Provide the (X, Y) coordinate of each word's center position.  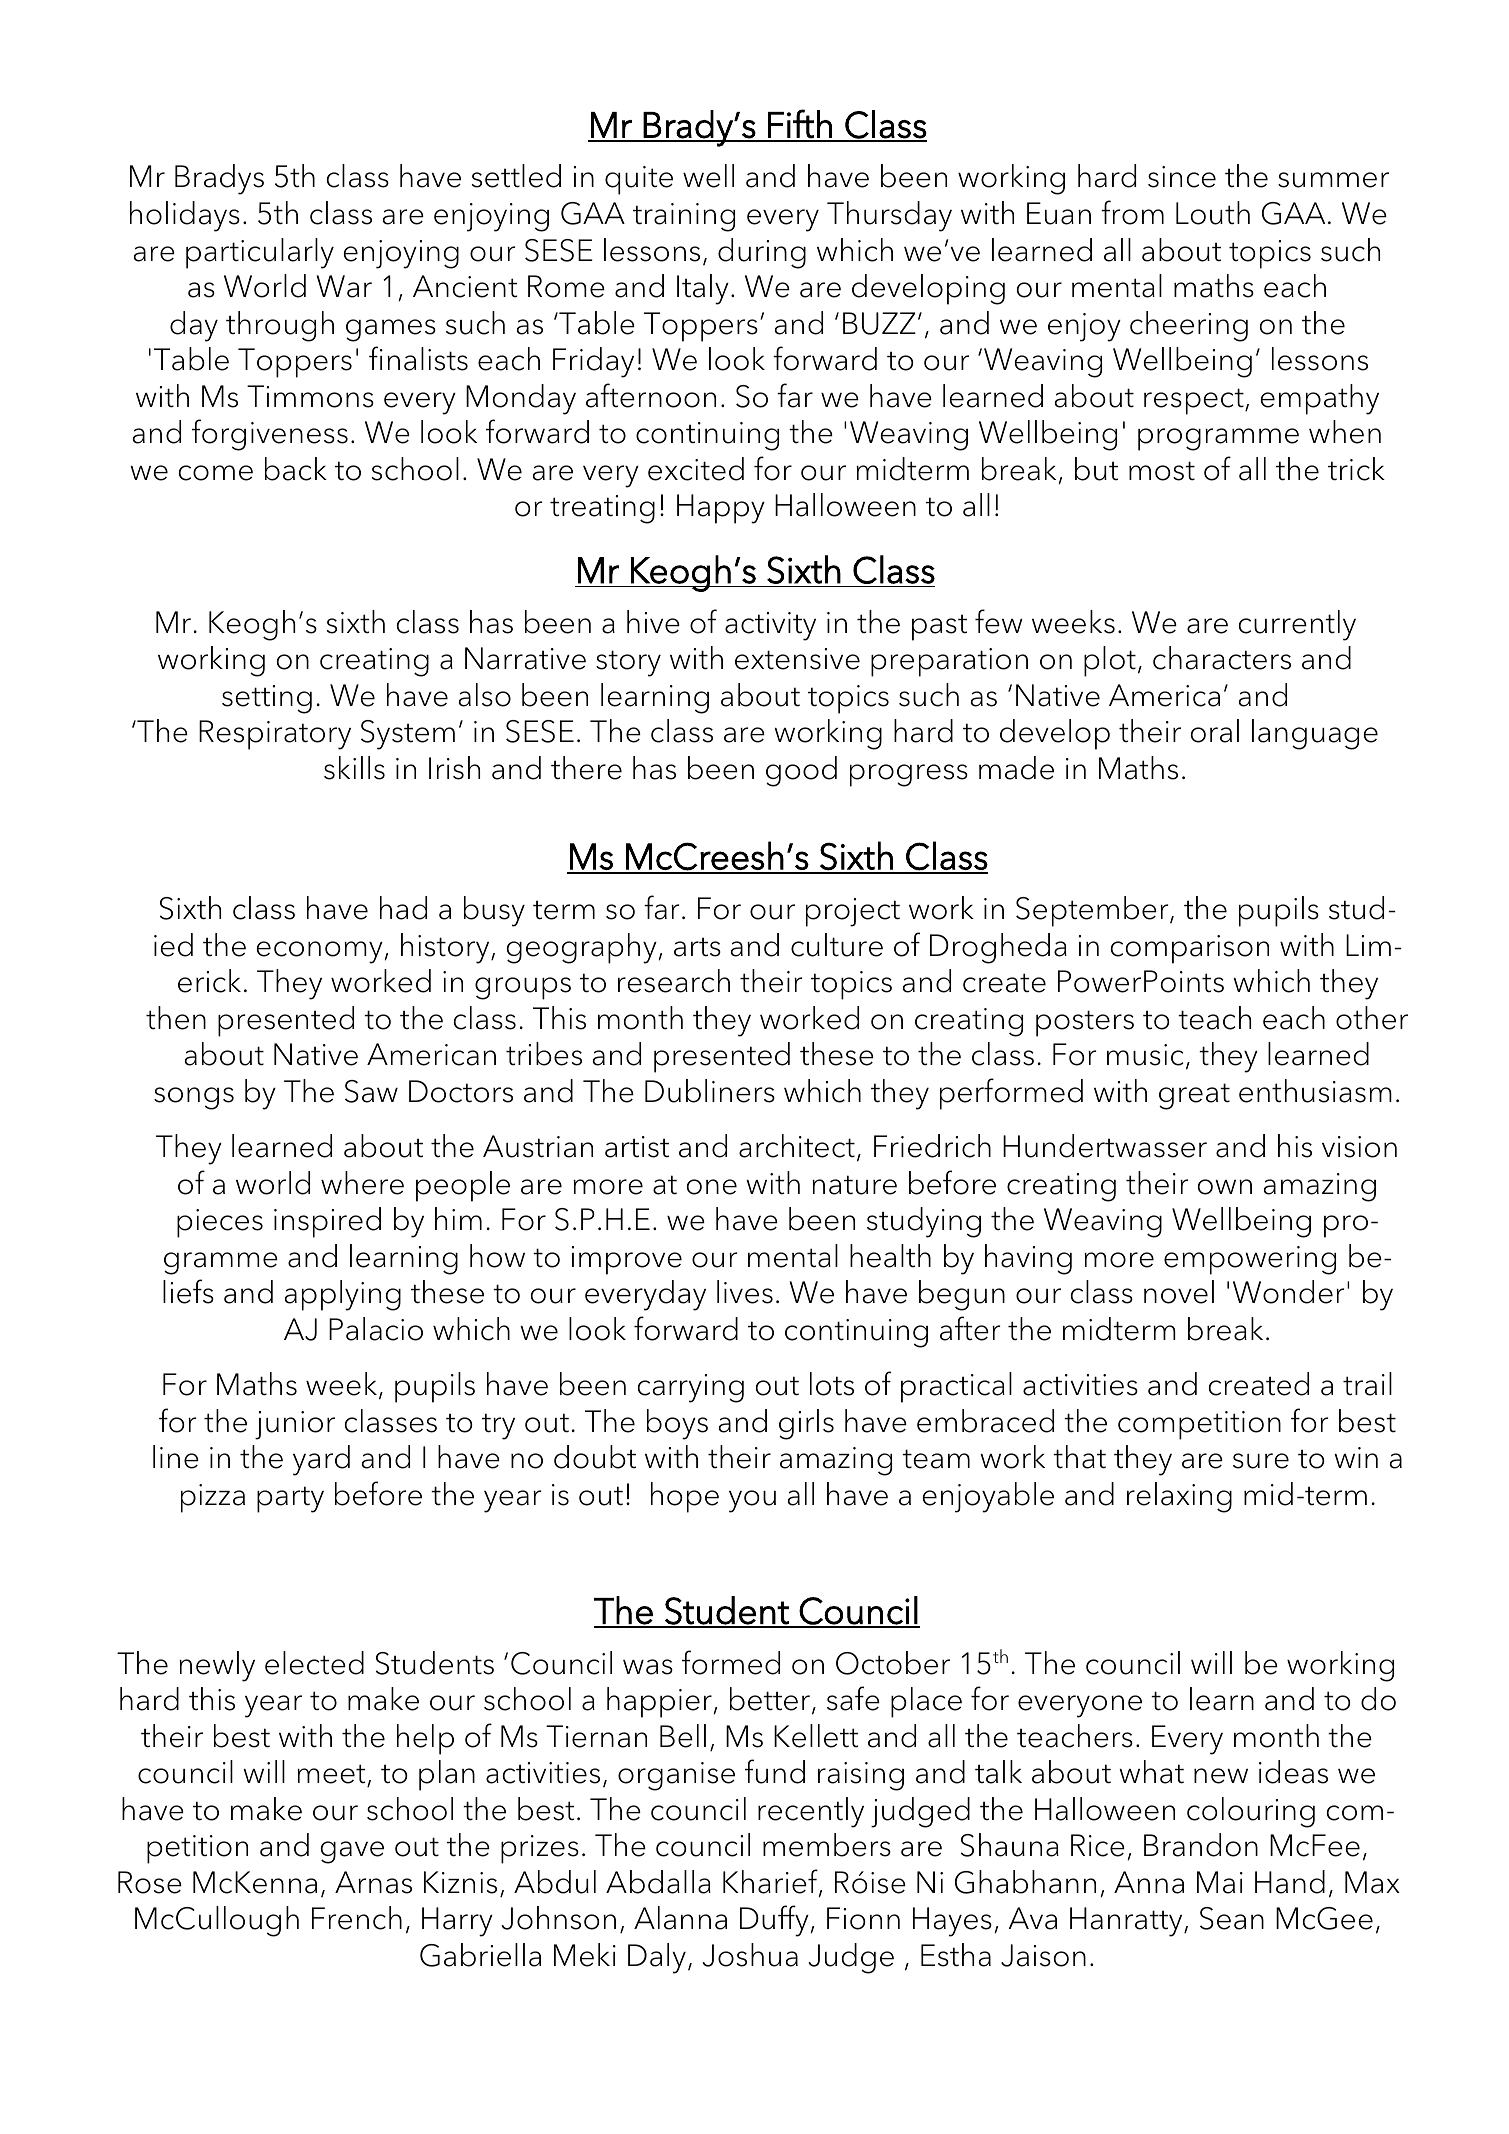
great (1194, 1096)
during (762, 253)
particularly (260, 253)
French (357, 1918)
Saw (371, 1091)
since (1182, 177)
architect (797, 1146)
